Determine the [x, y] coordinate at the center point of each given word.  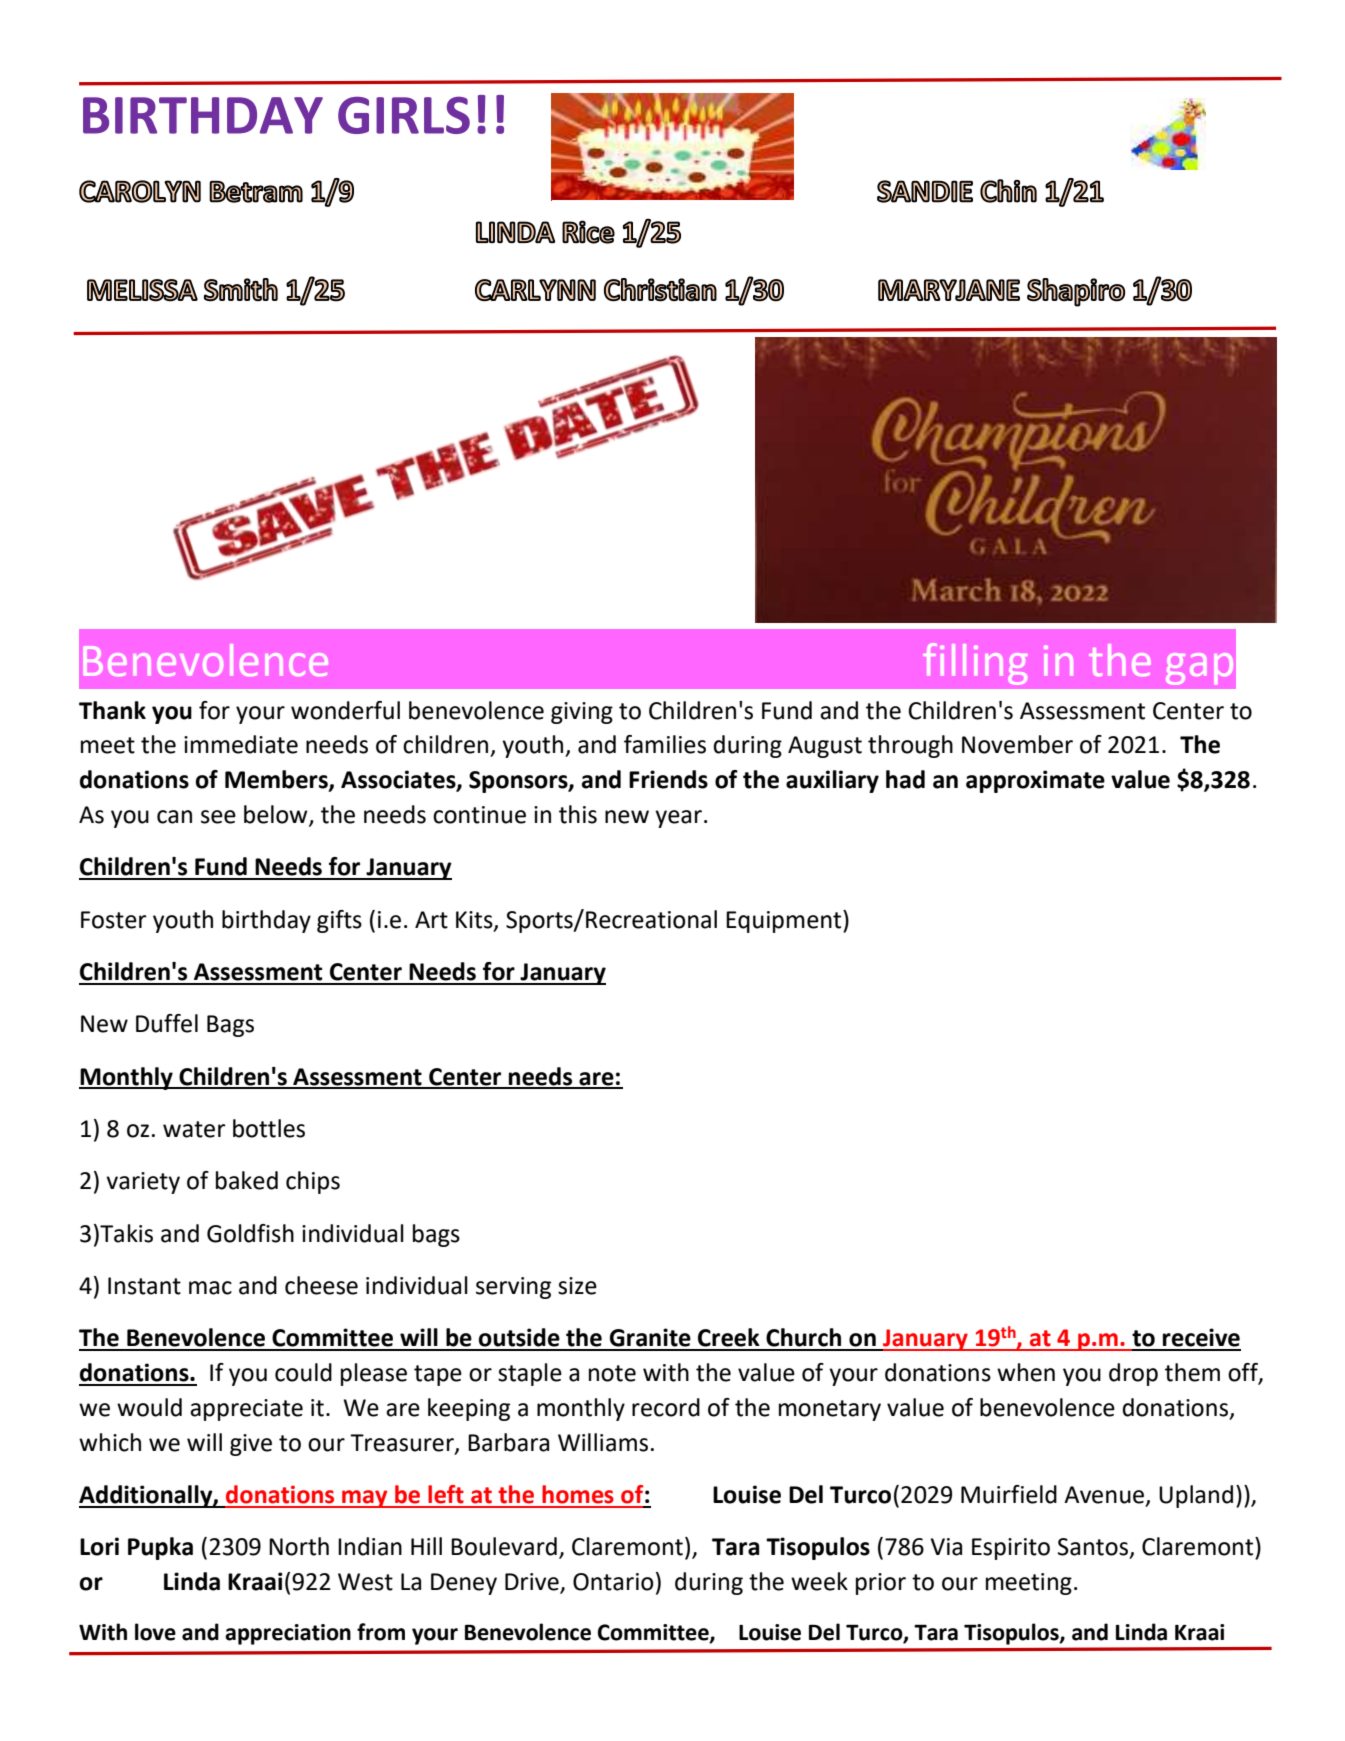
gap [1199, 669]
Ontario [613, 1582]
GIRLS [404, 115]
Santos [1093, 1547]
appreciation [288, 1634]
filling [975, 664]
